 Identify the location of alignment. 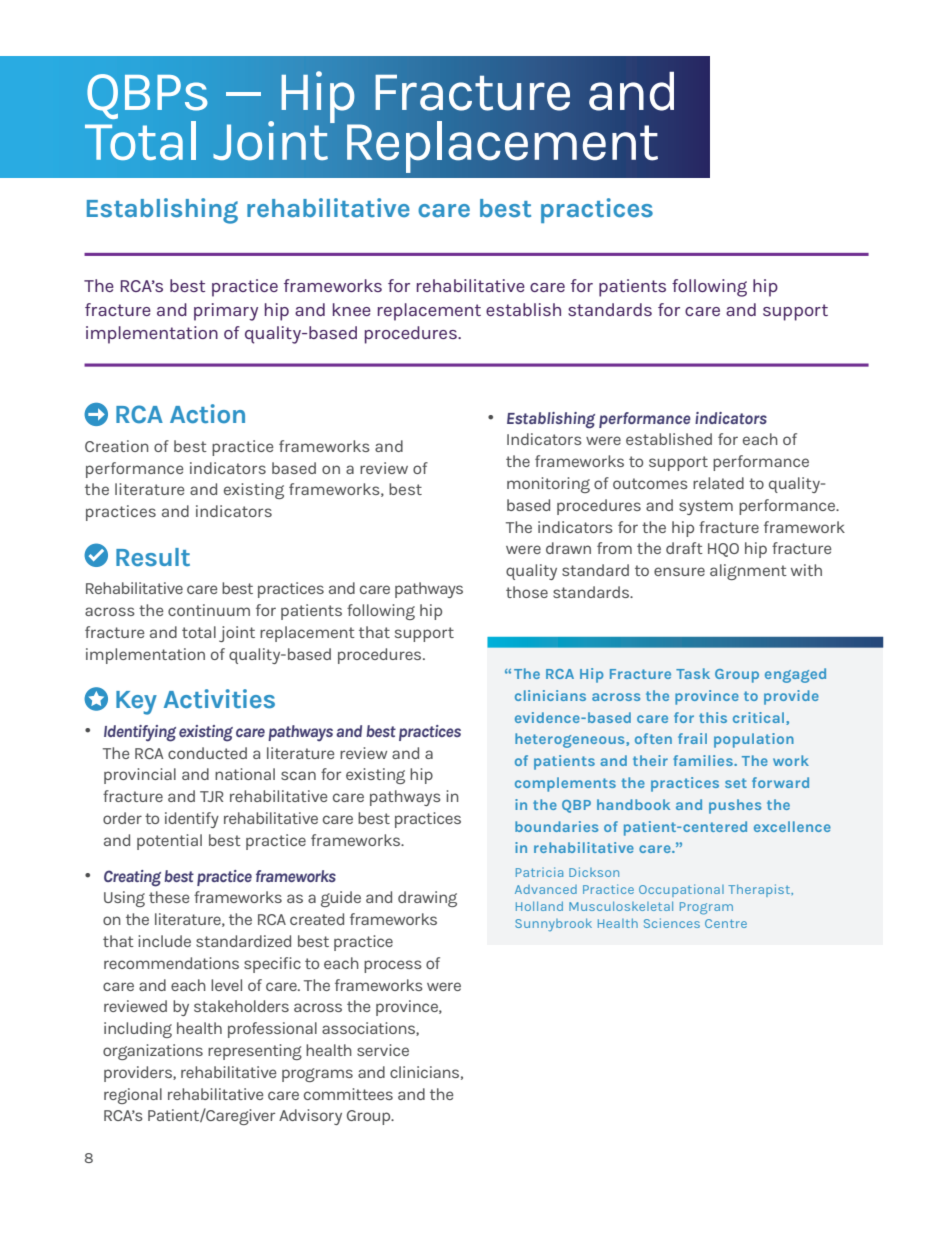
(748, 572).
